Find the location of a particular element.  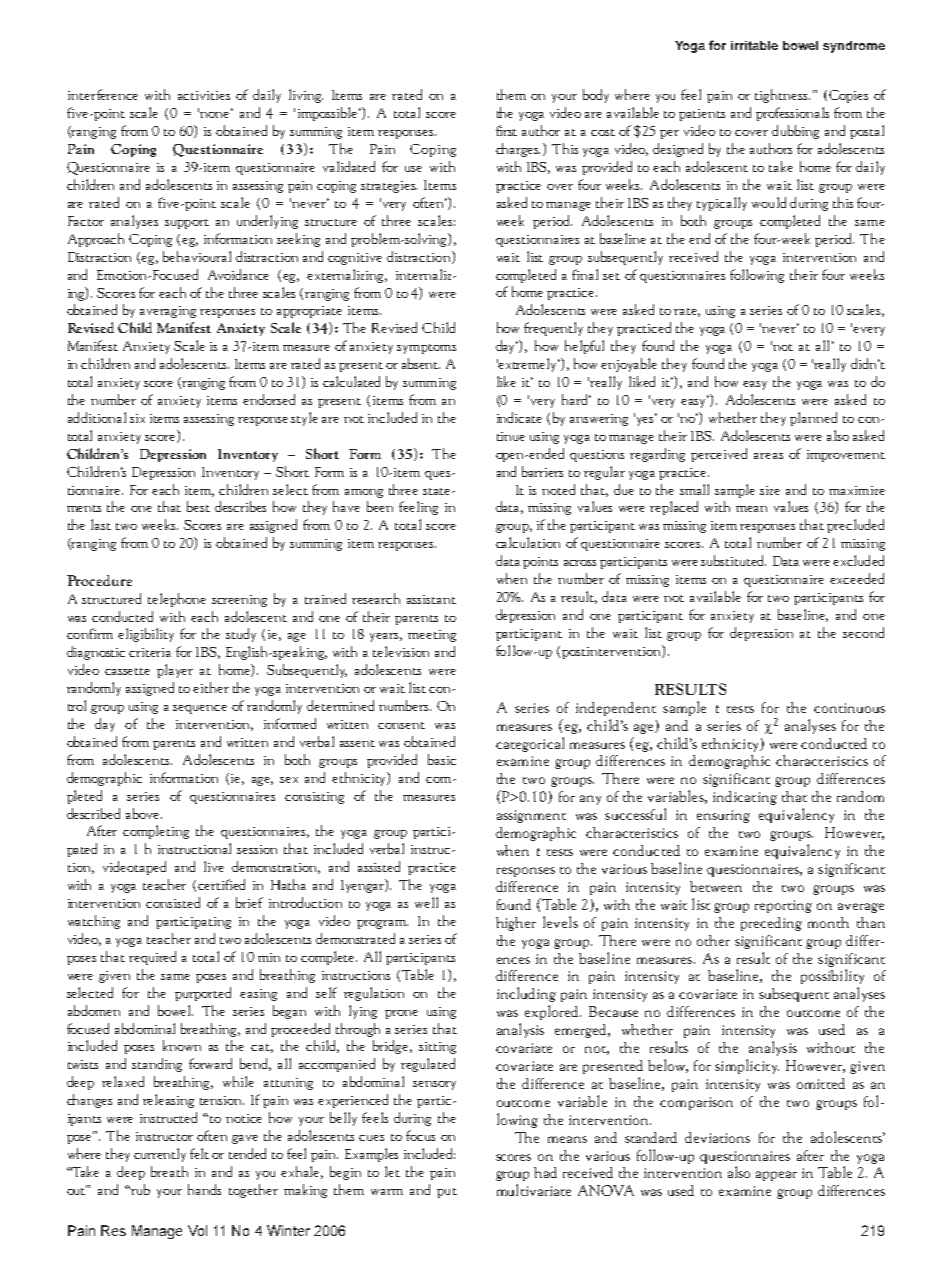

tightness is located at coordinates (782, 96).
